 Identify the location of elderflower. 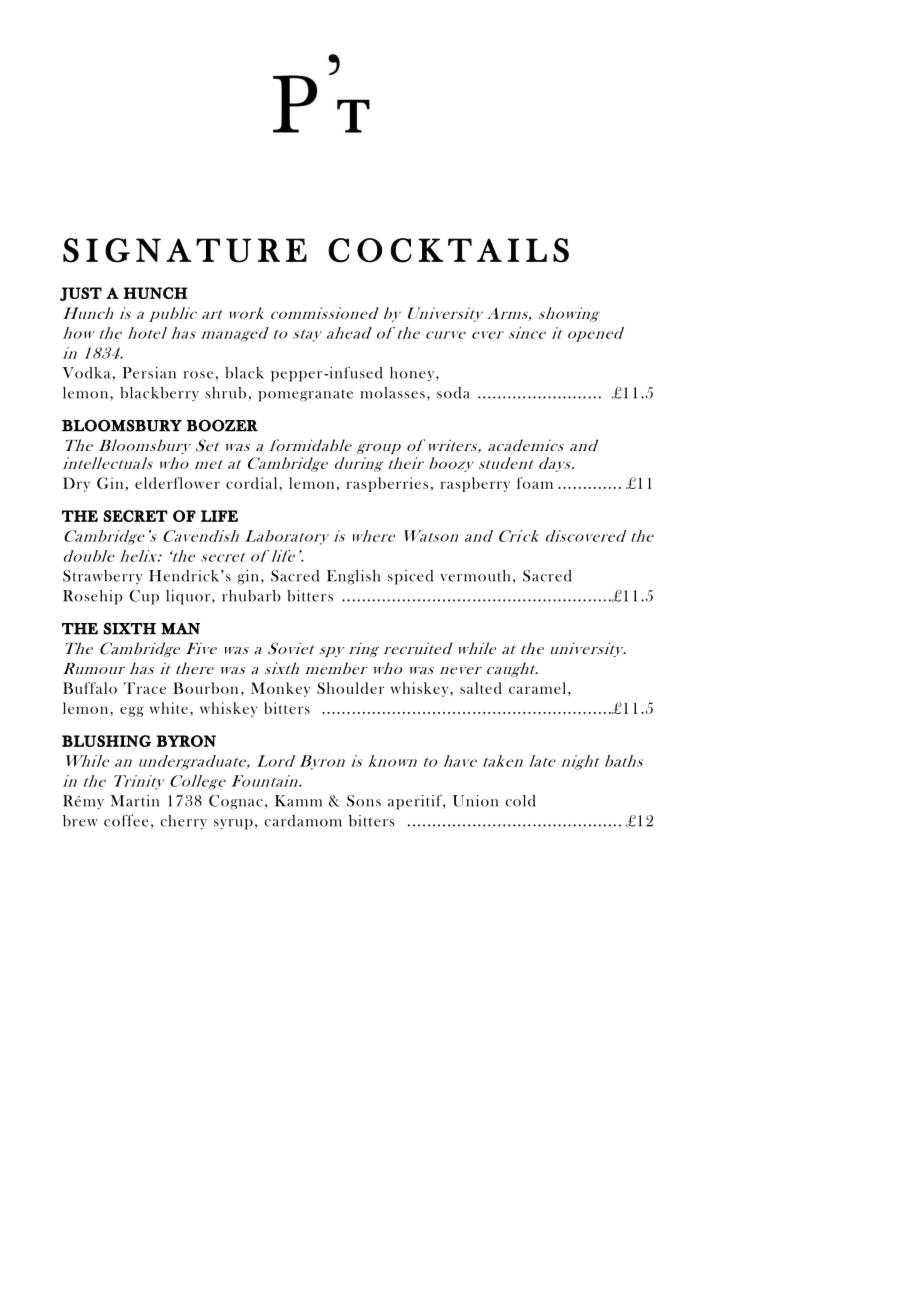
(177, 483).
